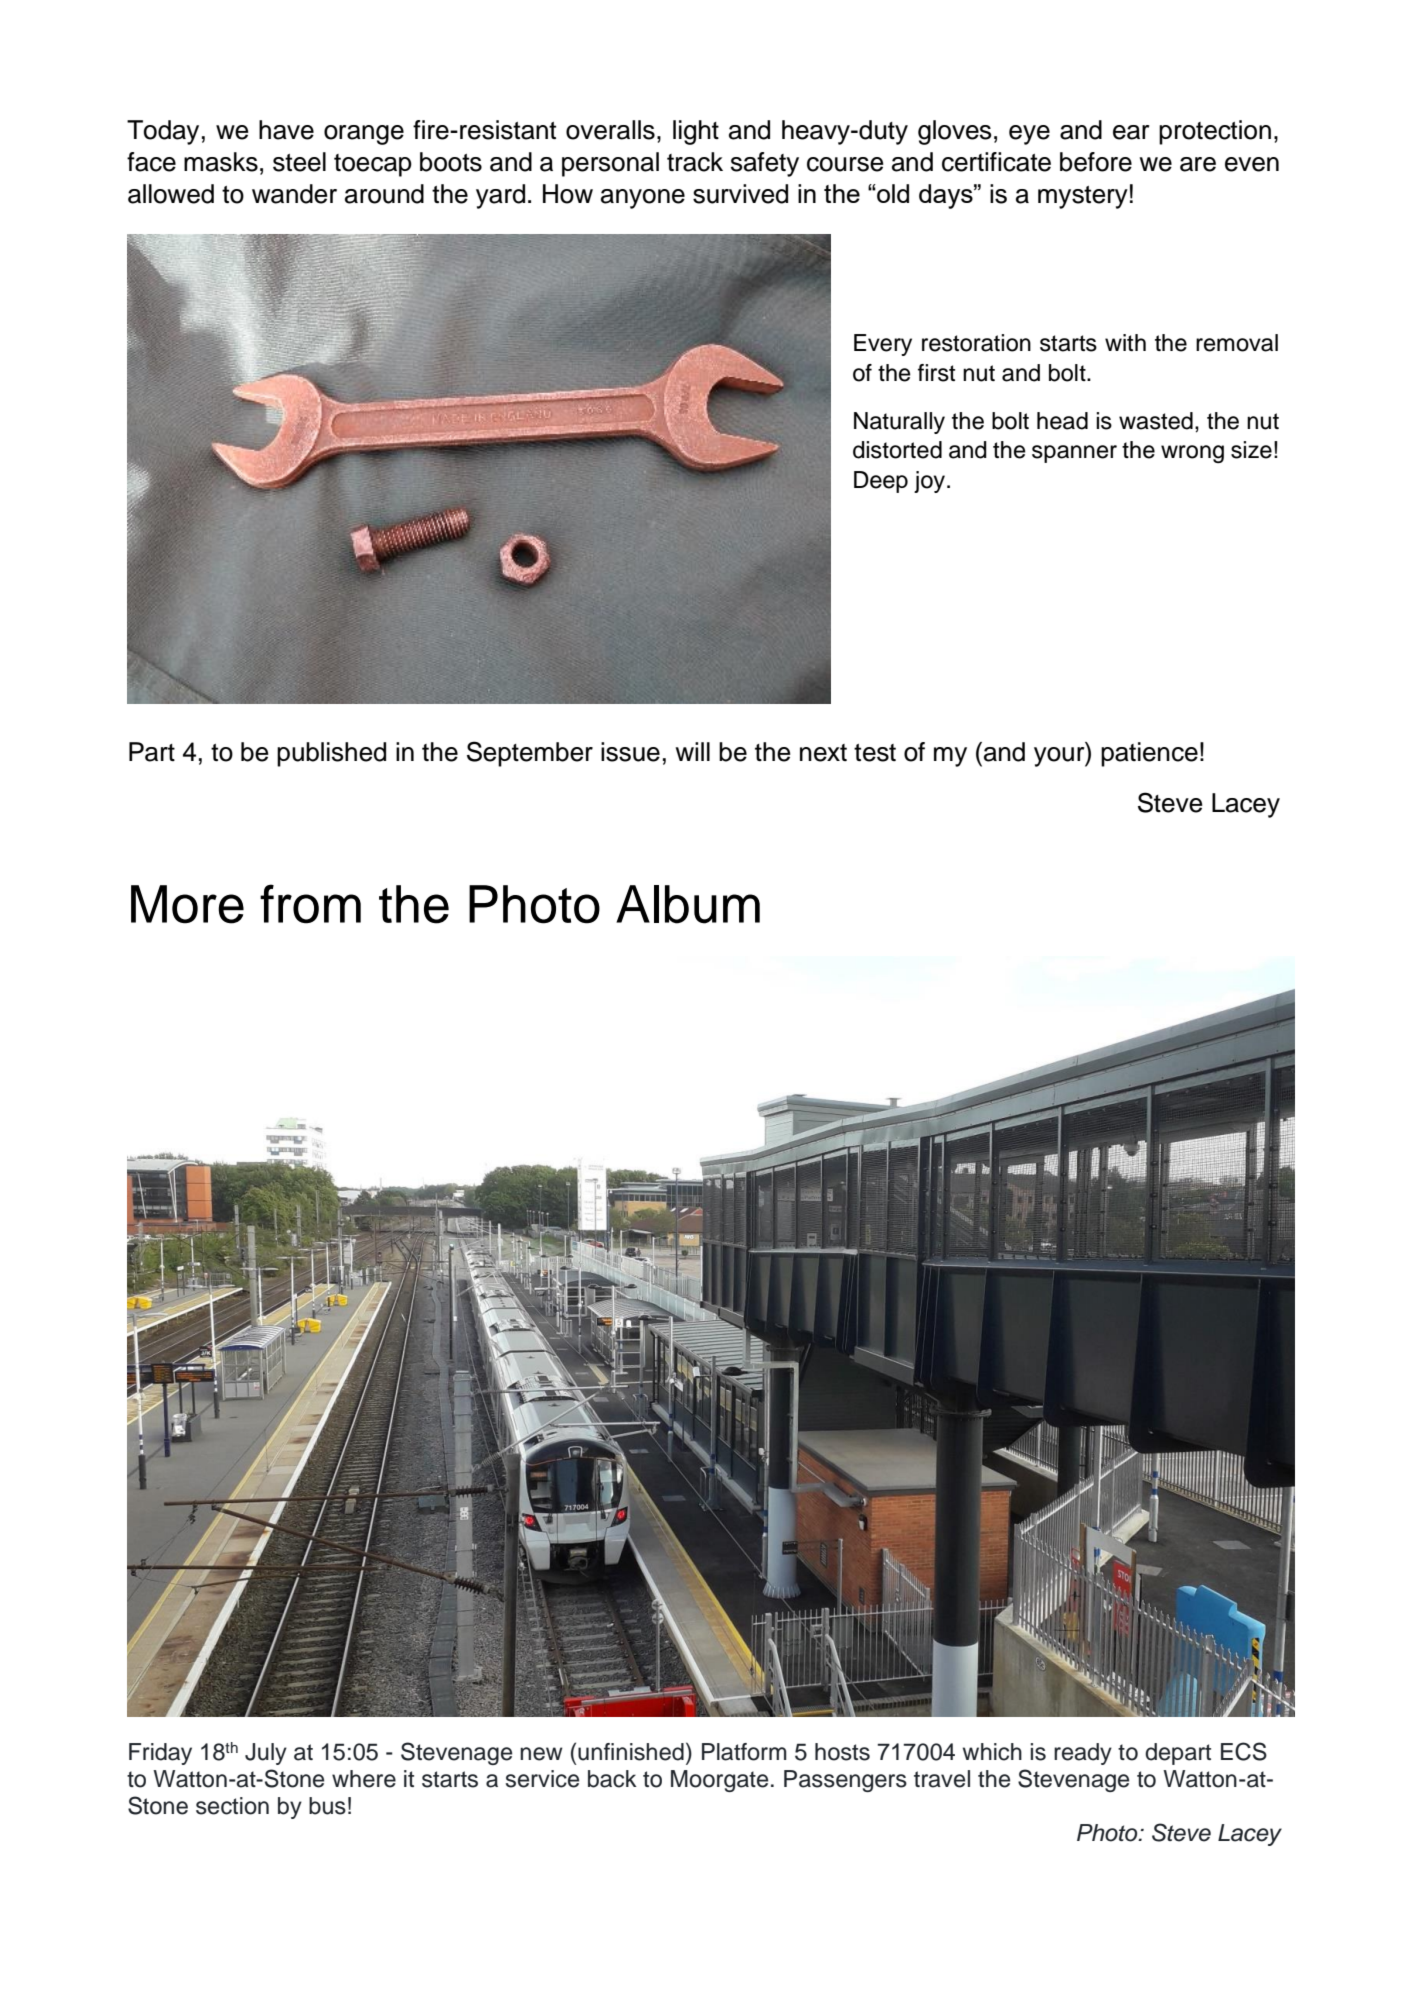  I want to click on from, so click(310, 904).
